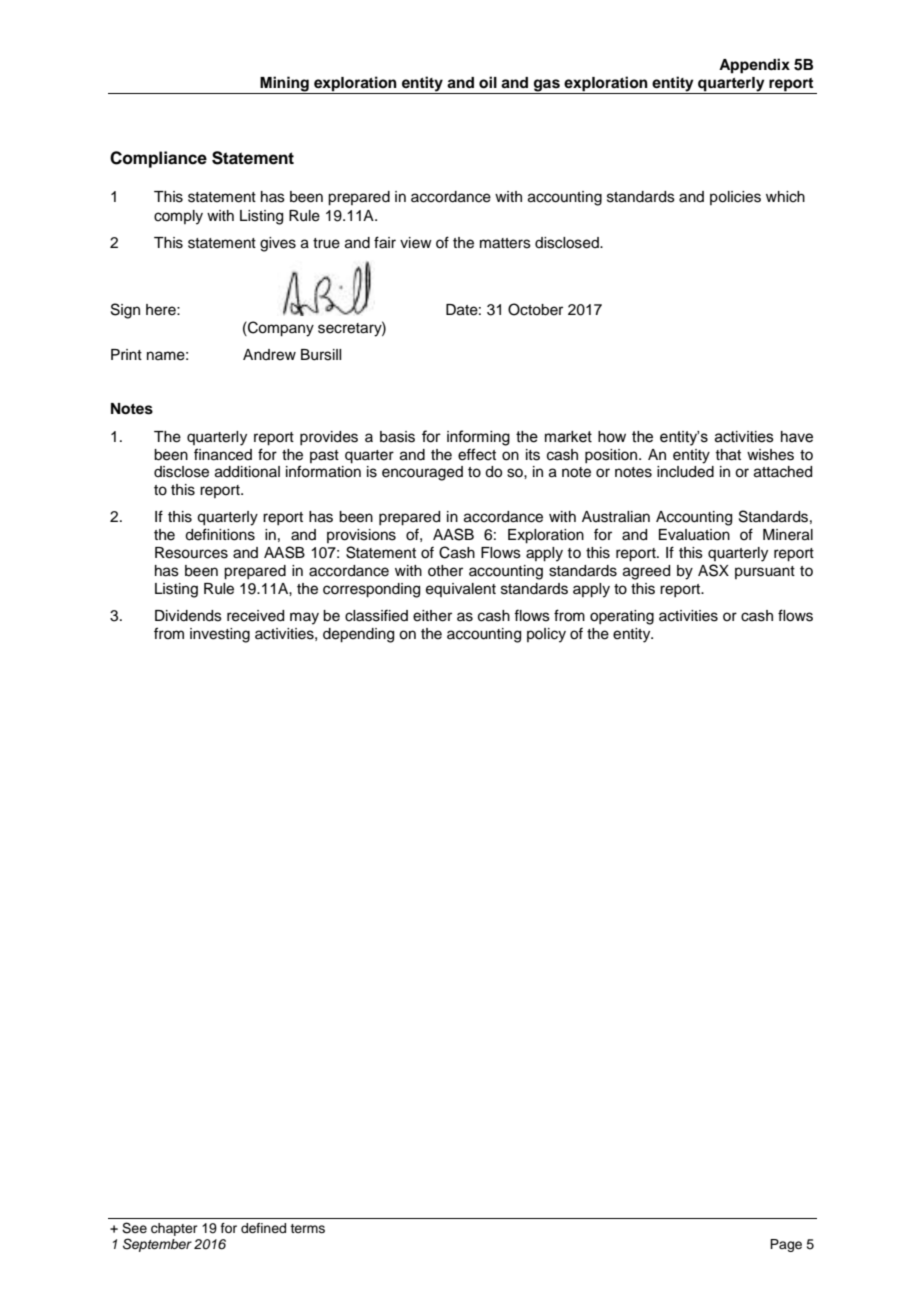  What do you see at coordinates (220, 635) in the document?
I see `investing` at bounding box center [220, 635].
